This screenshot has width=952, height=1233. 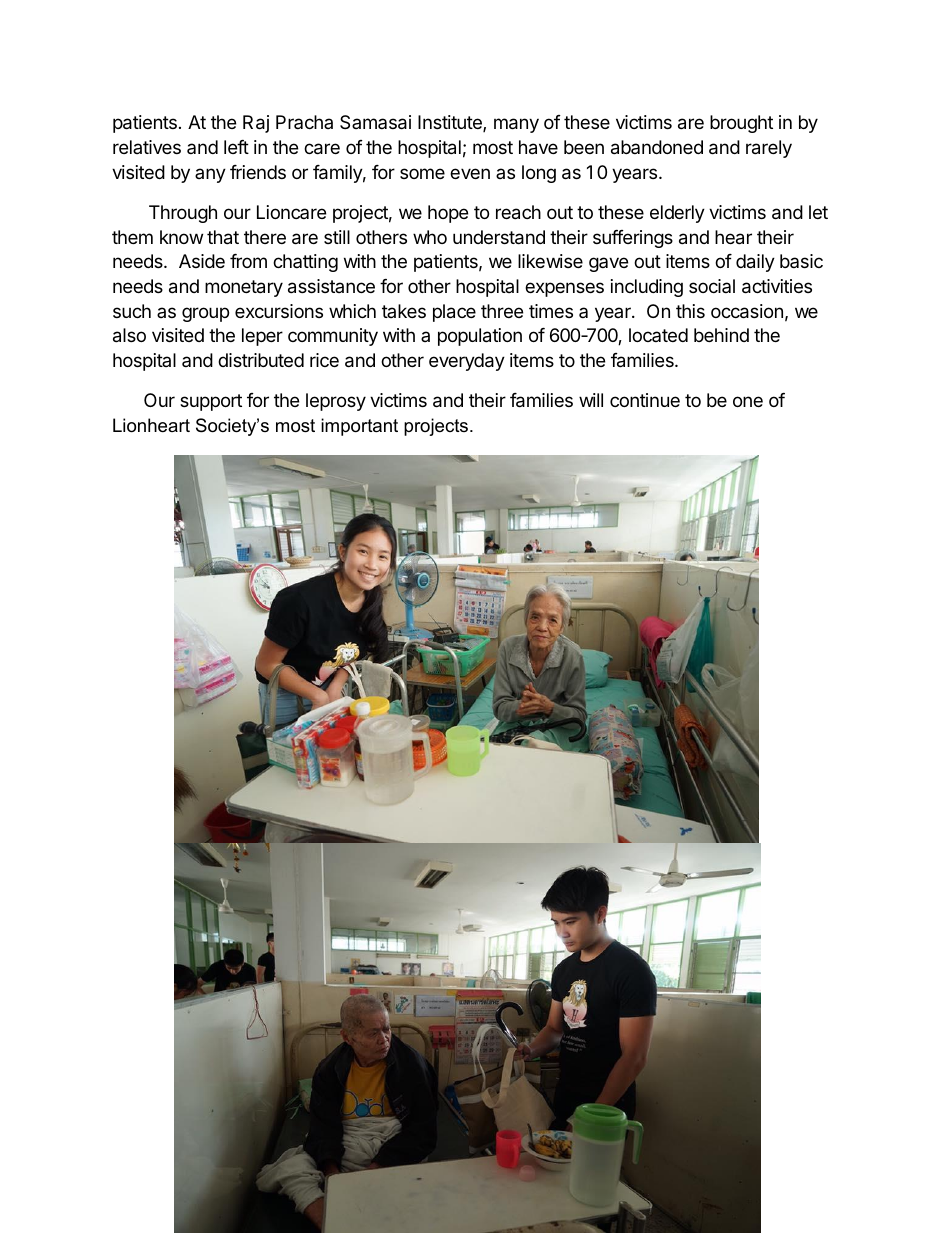 What do you see at coordinates (712, 286) in the screenshot?
I see `social` at bounding box center [712, 286].
